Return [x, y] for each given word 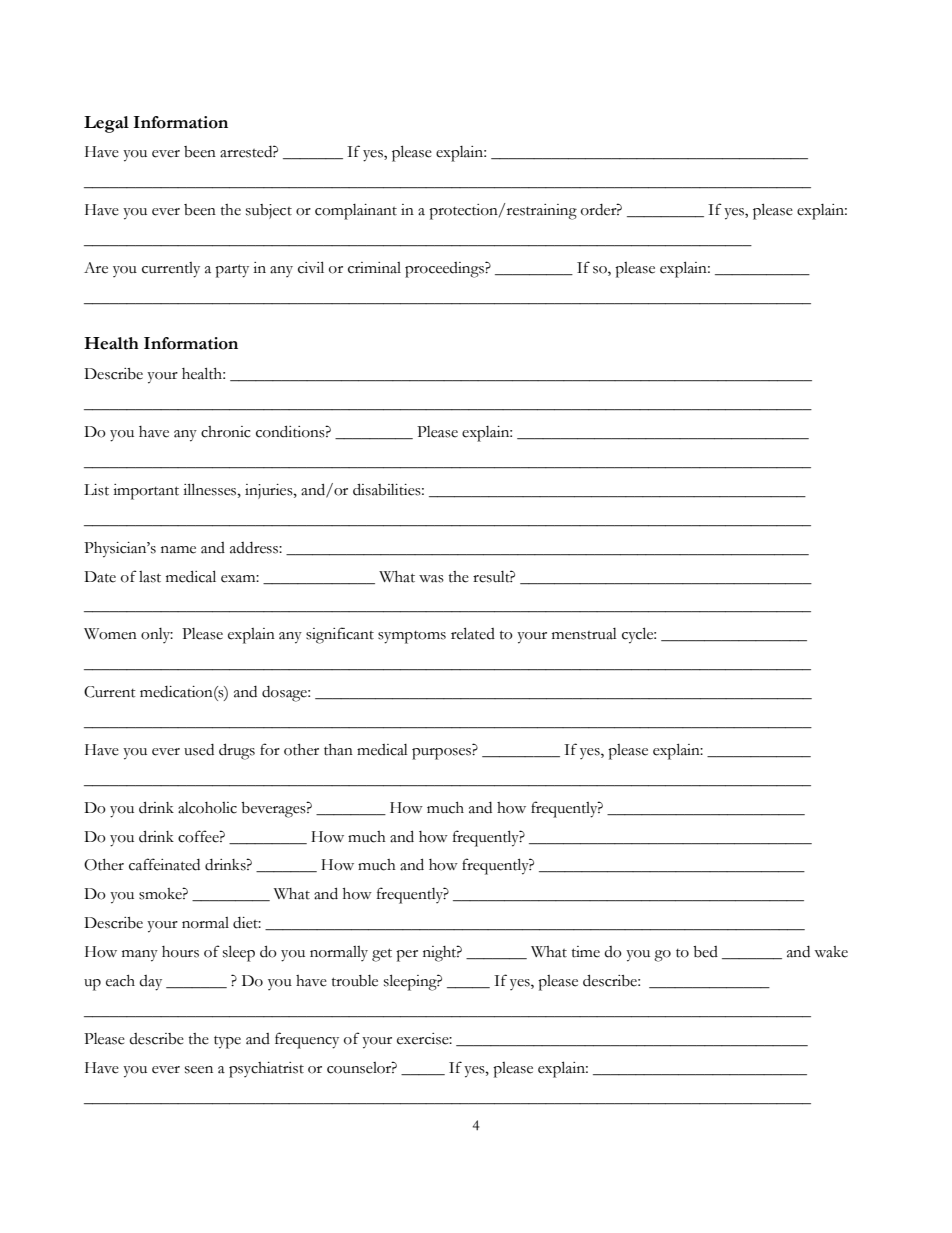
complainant [356, 212]
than [338, 750]
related [473, 633]
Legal [106, 124]
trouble [355, 981]
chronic [225, 432]
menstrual [584, 634]
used [199, 750]
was [431, 579]
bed [705, 952]
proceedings [445, 270]
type [227, 1042]
